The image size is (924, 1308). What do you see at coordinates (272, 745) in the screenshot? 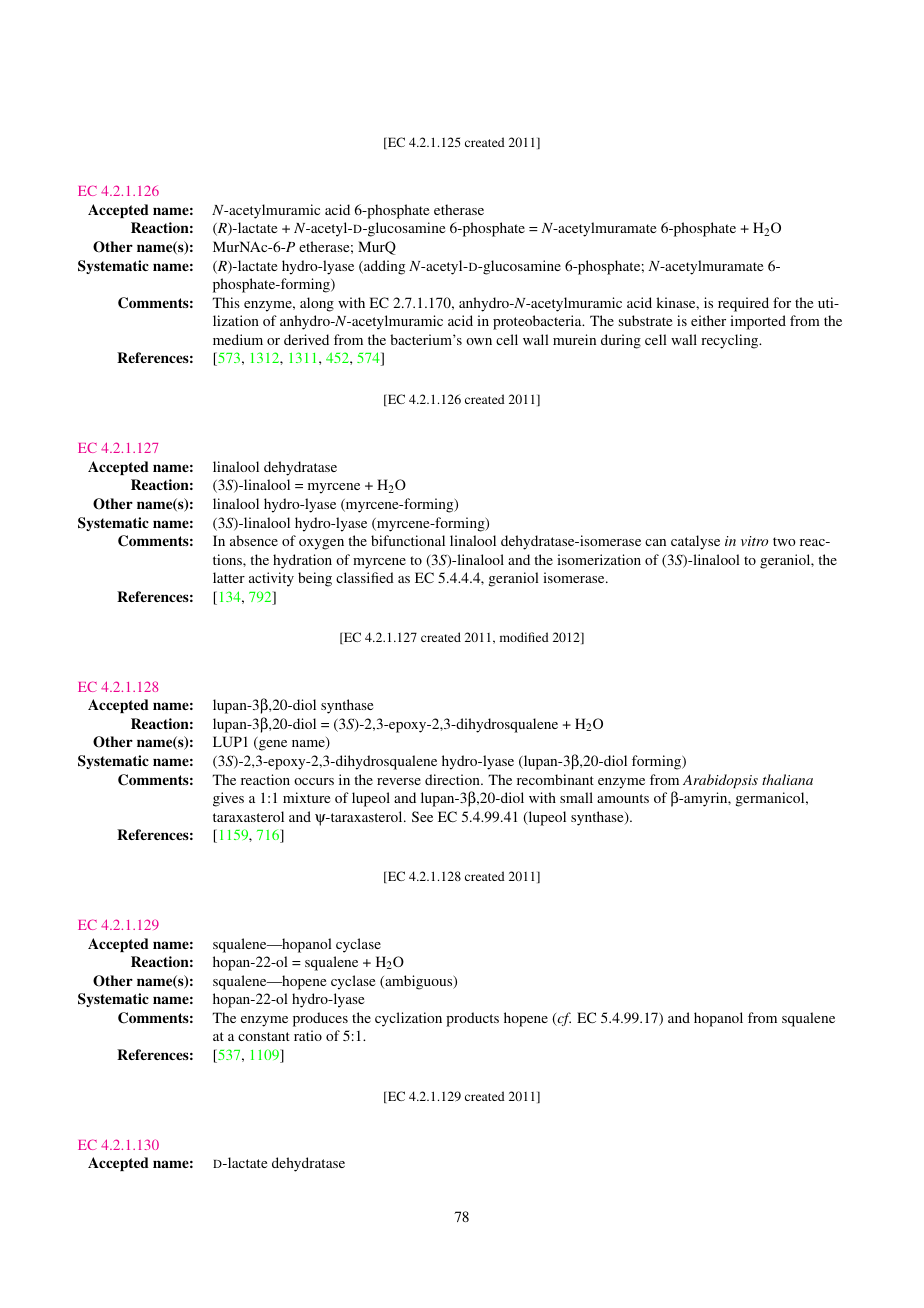
I see `gene` at bounding box center [272, 745].
